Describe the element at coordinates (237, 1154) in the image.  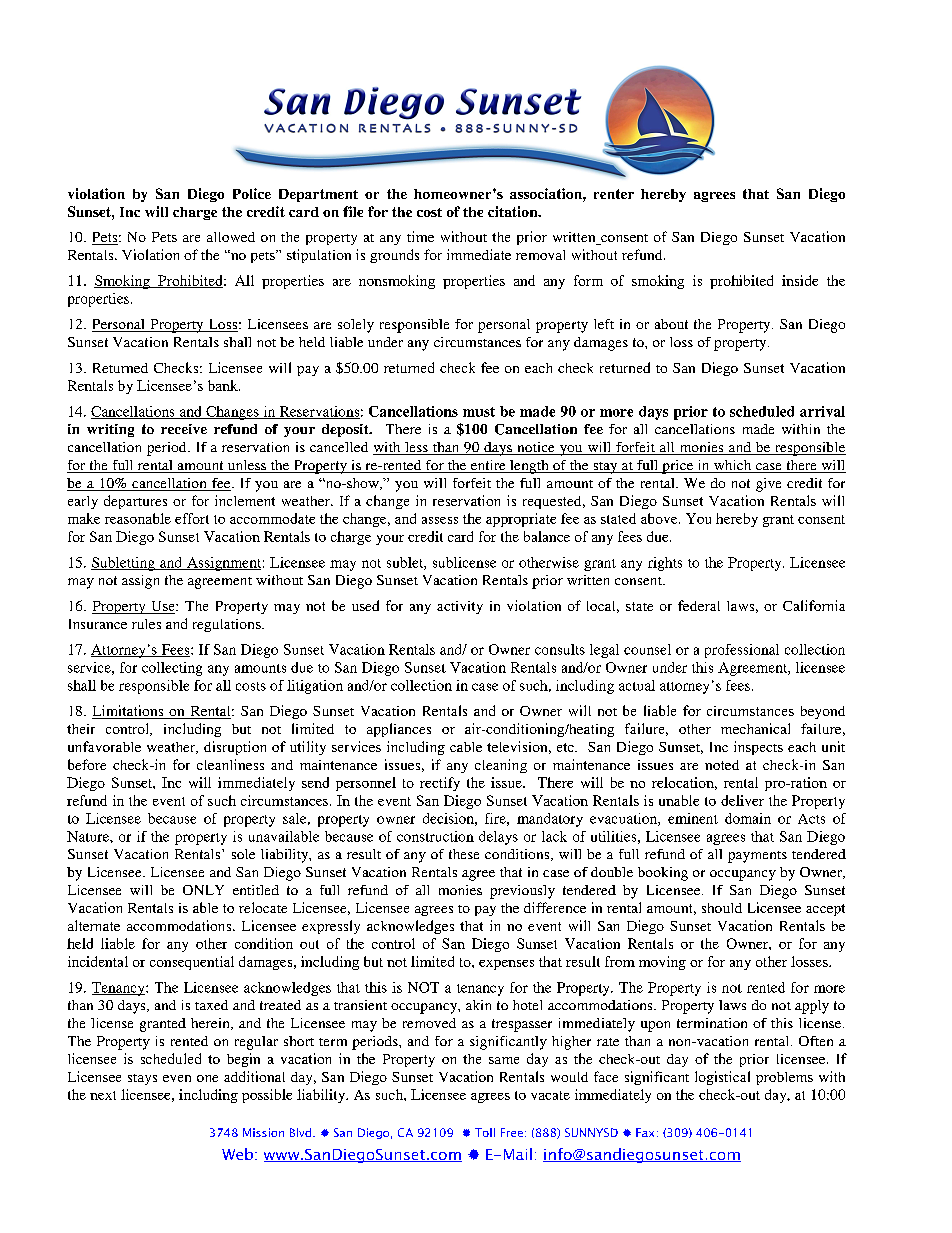
I see `Web` at that location.
